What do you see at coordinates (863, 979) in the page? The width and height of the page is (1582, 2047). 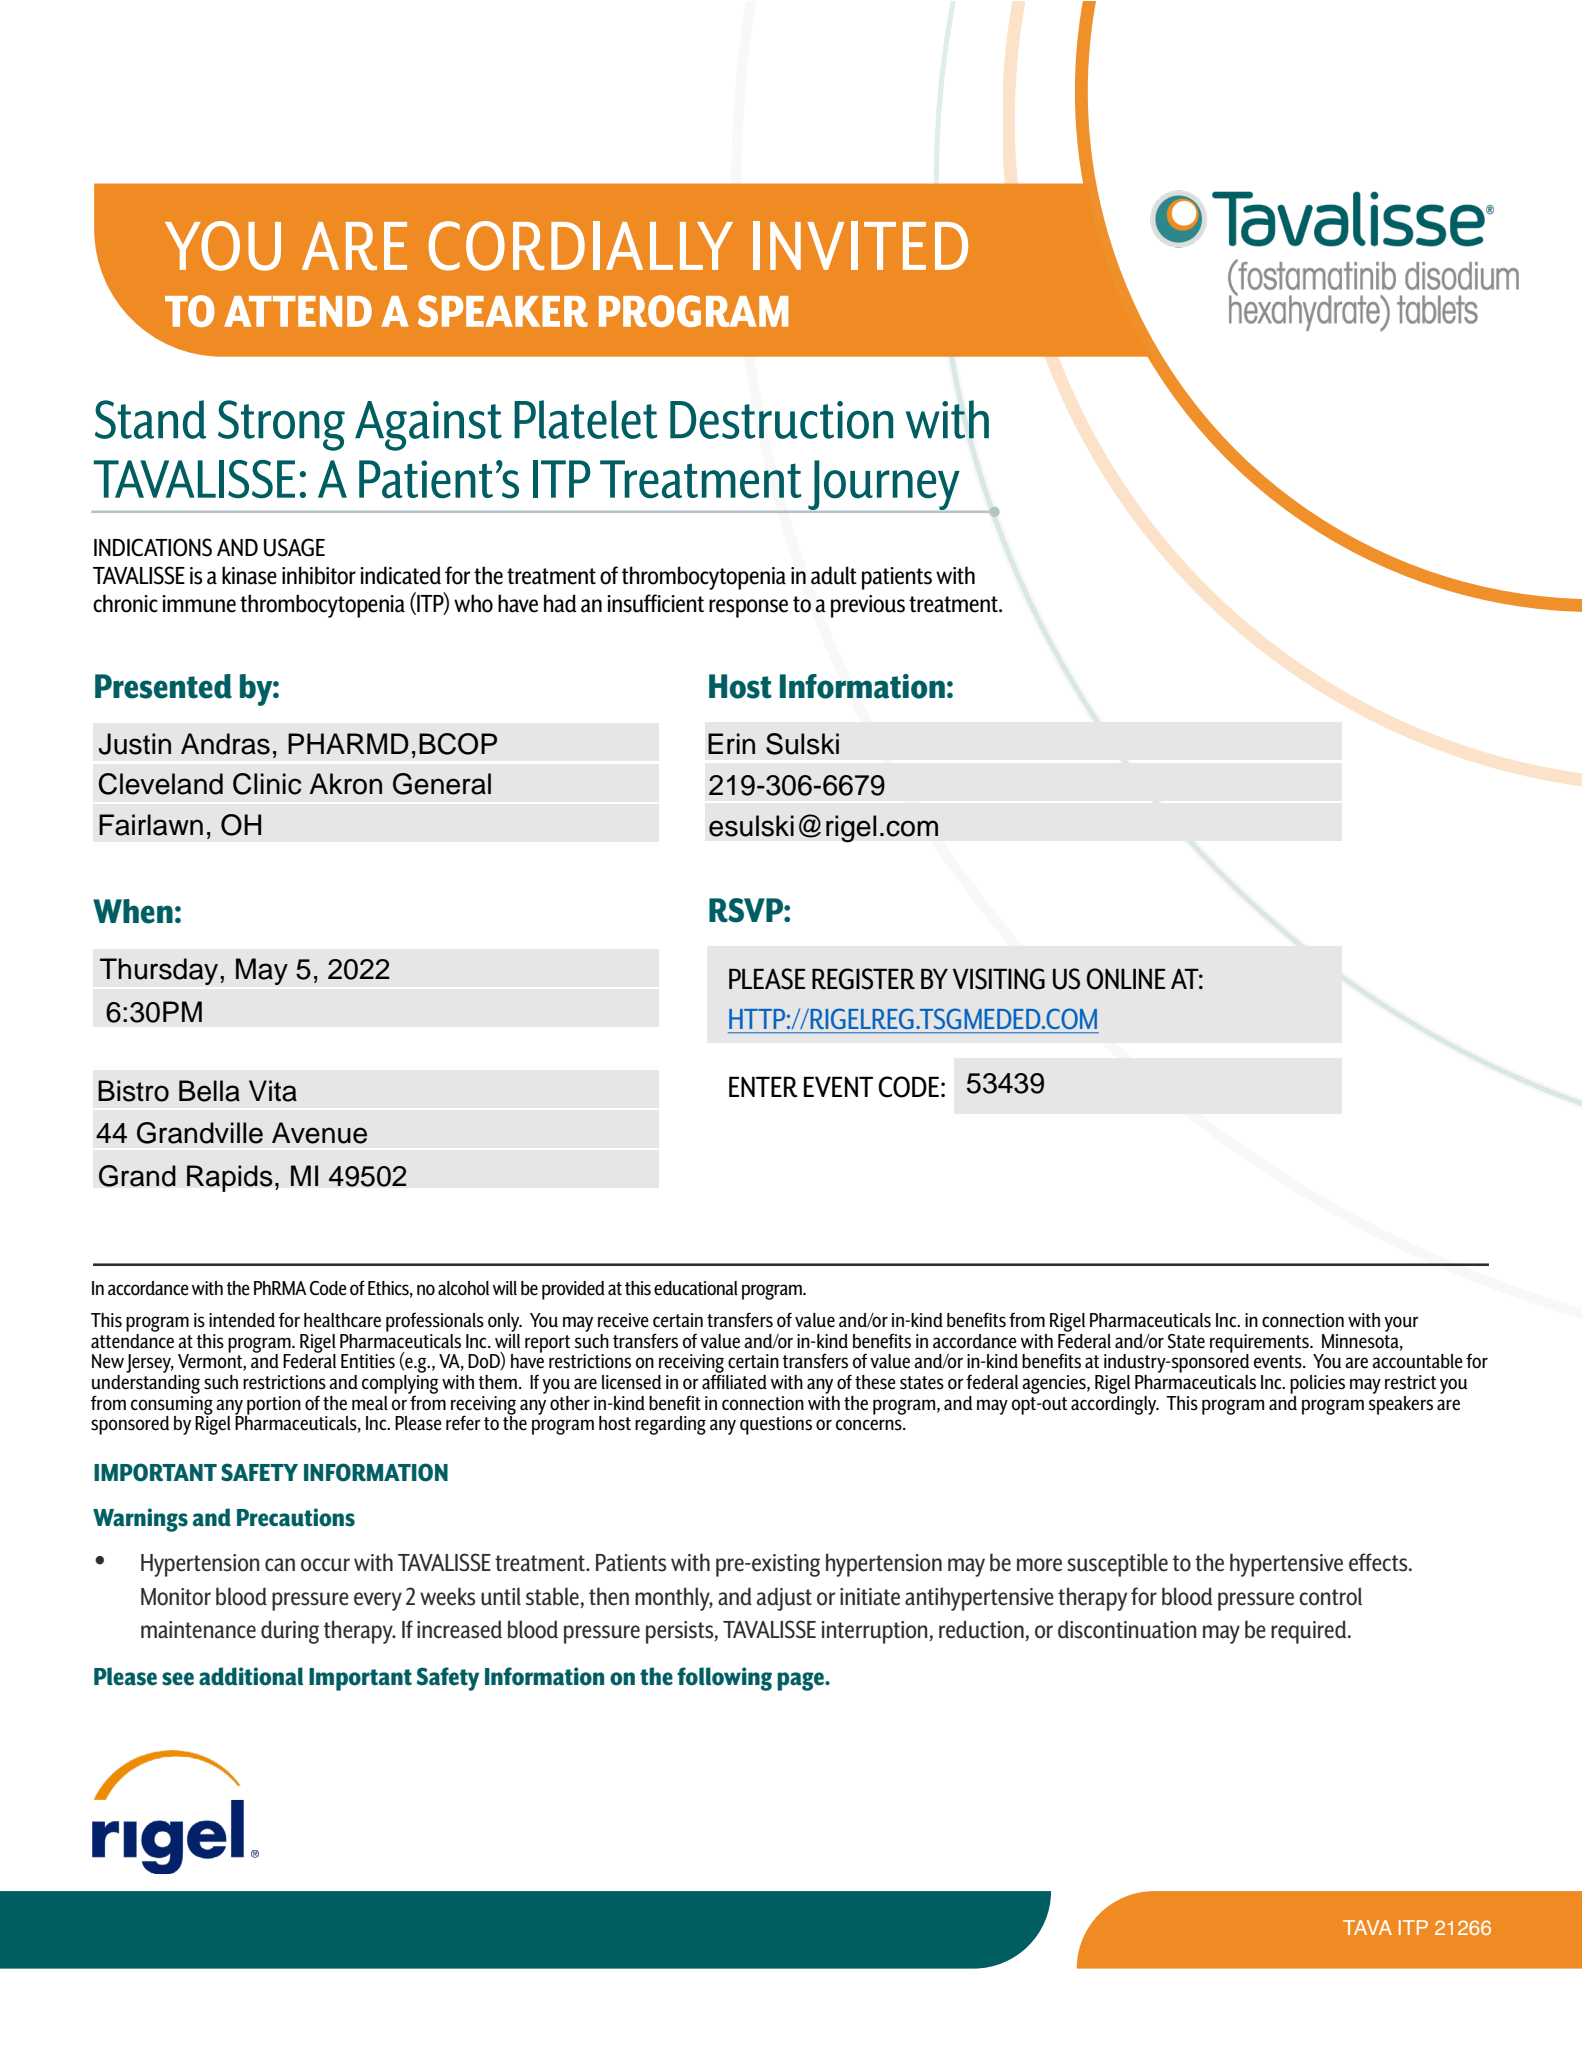 I see `REGISTER` at bounding box center [863, 979].
